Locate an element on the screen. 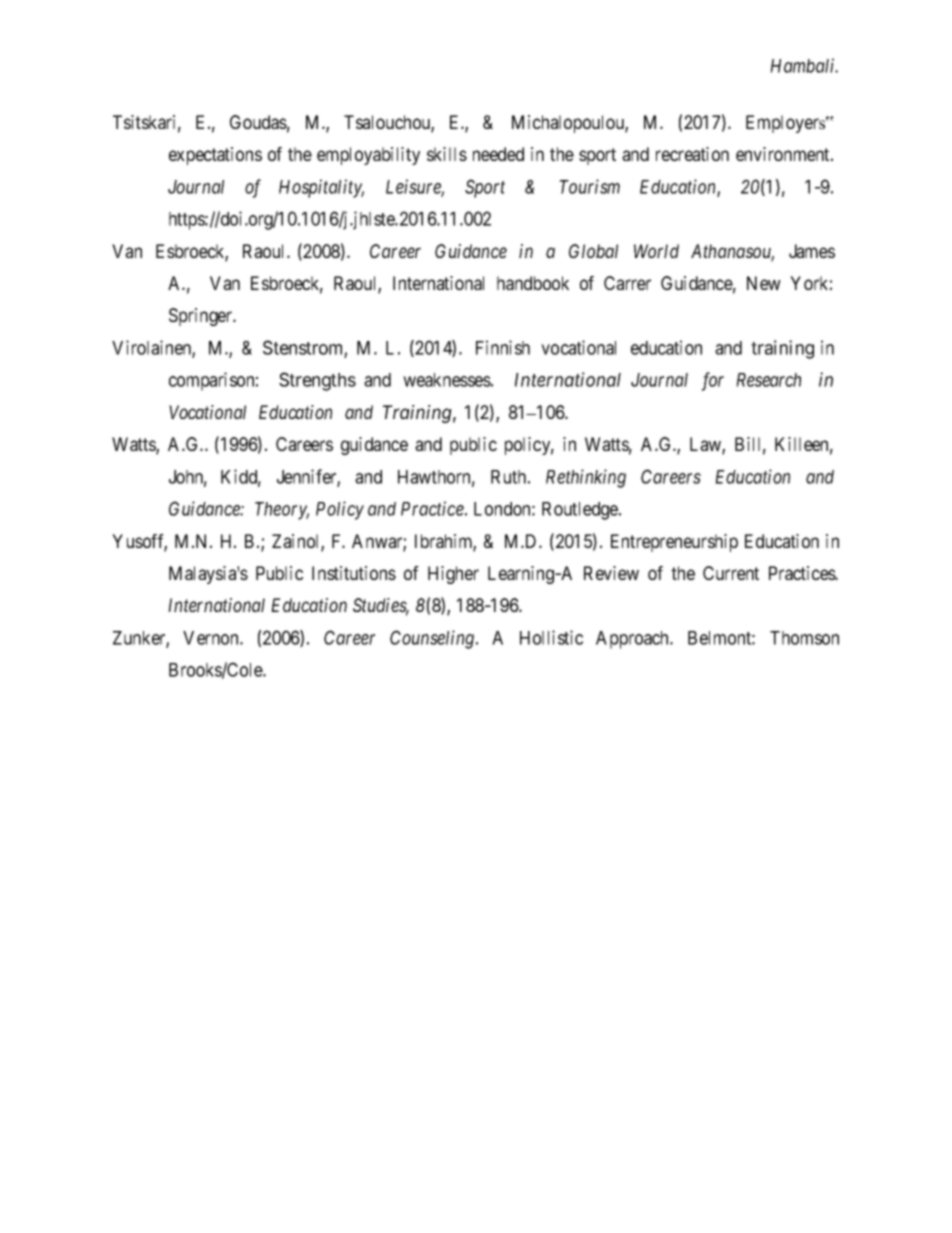 The height and width of the screenshot is (1233, 952). Thomson is located at coordinates (804, 638).
